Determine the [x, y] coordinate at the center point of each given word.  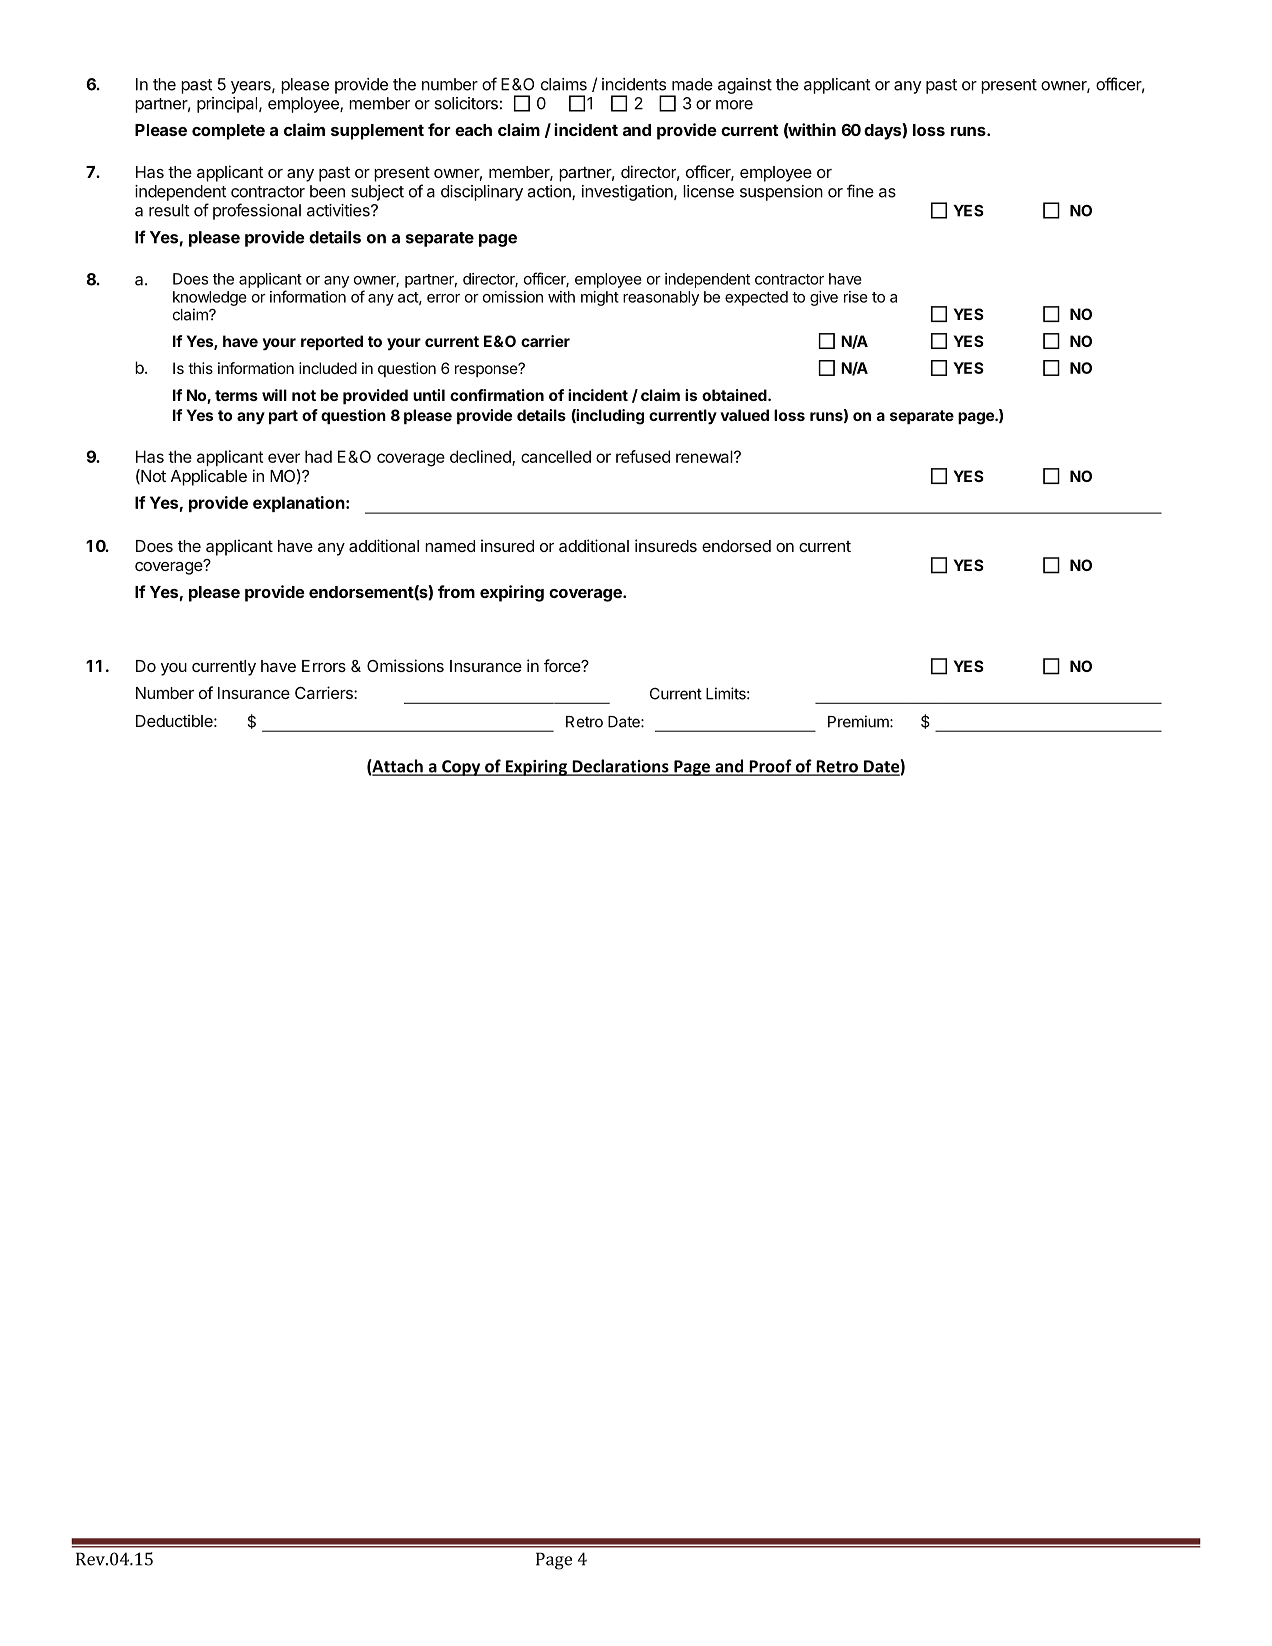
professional [257, 211]
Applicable [209, 477]
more [734, 105]
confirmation [497, 395]
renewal [705, 456]
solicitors [466, 103]
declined [481, 457]
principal [228, 105]
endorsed [736, 546]
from [456, 591]
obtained [735, 395]
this [200, 368]
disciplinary [482, 193]
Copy [461, 768]
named [450, 546]
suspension [781, 193]
